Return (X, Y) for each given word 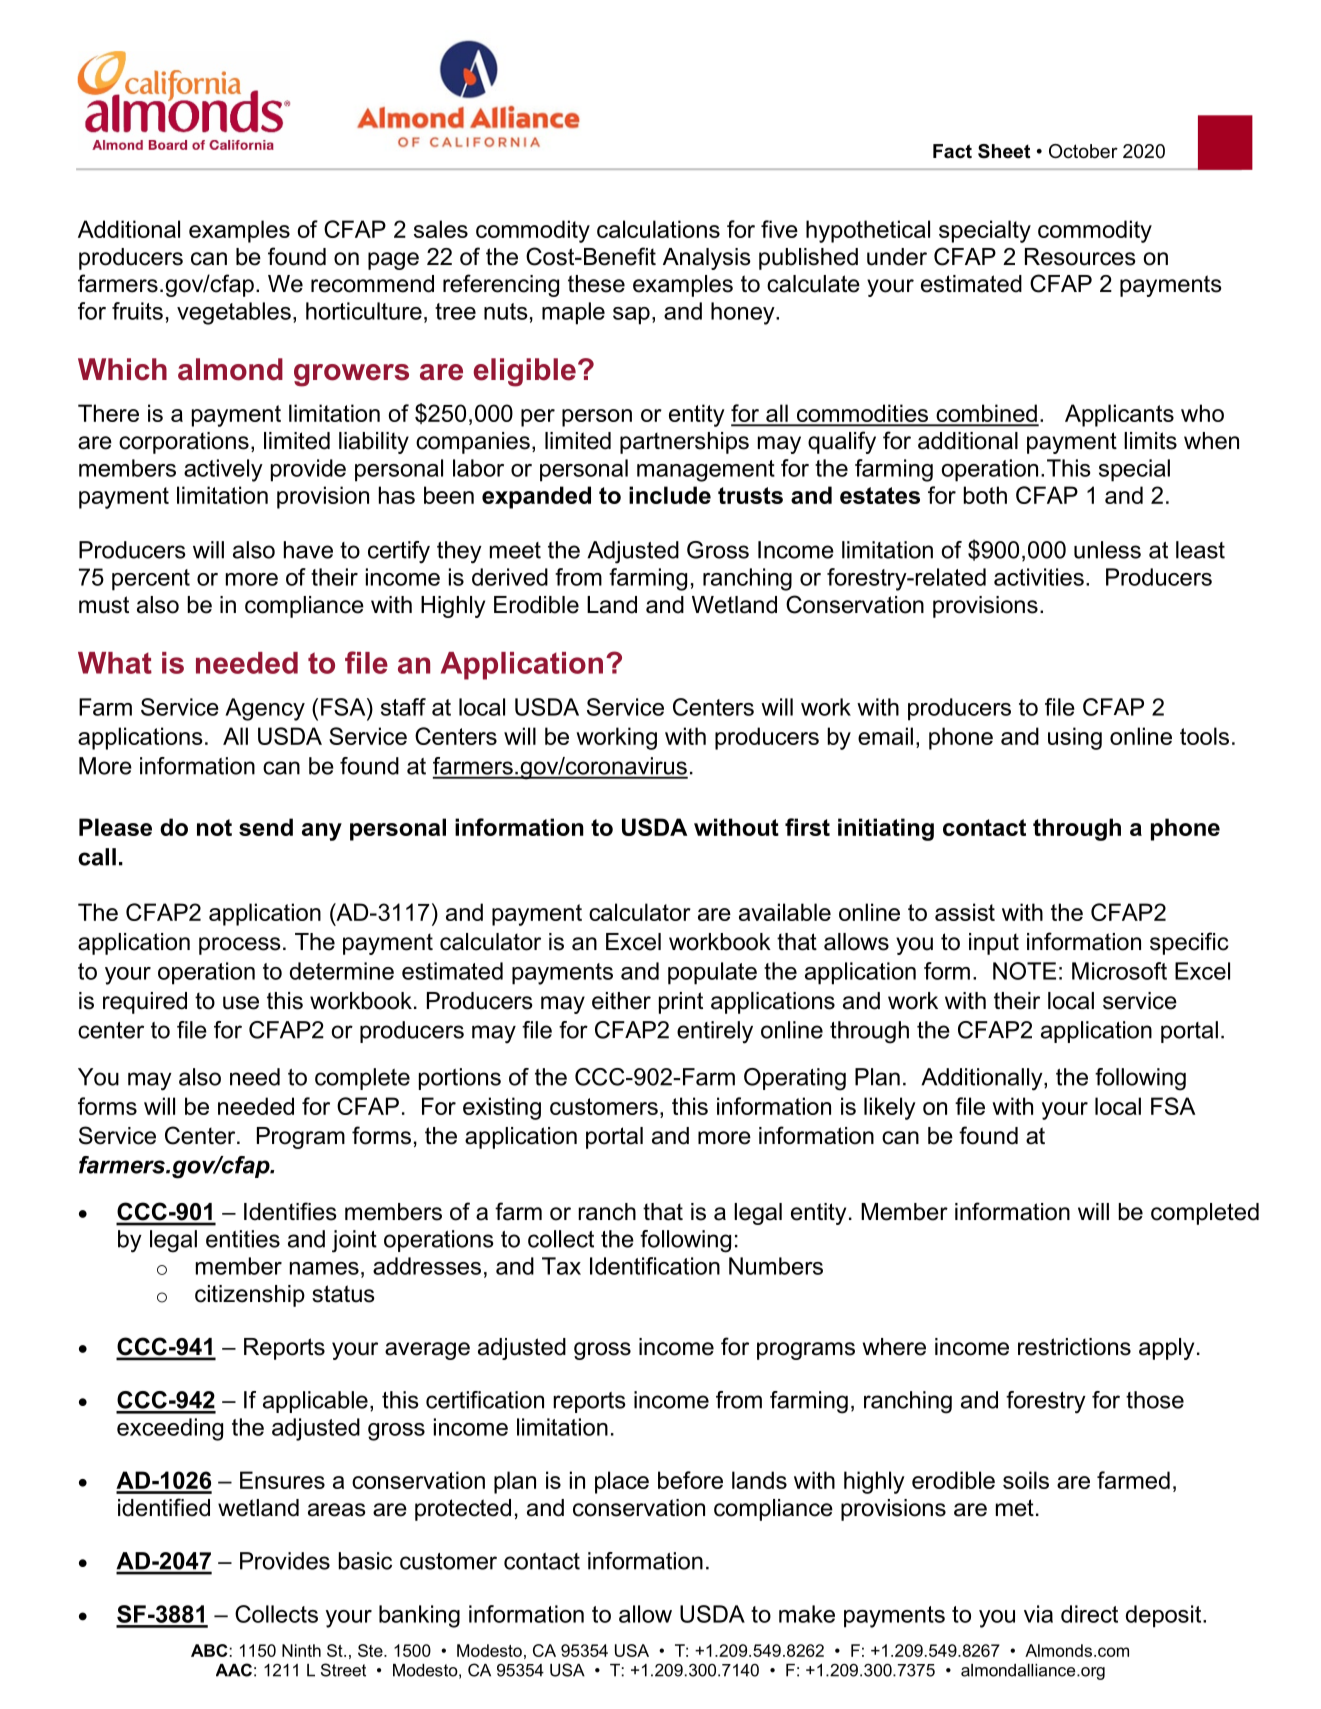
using (1075, 738)
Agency (265, 709)
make (807, 1614)
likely (890, 1108)
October (1083, 151)
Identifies (290, 1211)
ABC (209, 1650)
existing (502, 1108)
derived (510, 577)
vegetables (234, 313)
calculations (658, 229)
